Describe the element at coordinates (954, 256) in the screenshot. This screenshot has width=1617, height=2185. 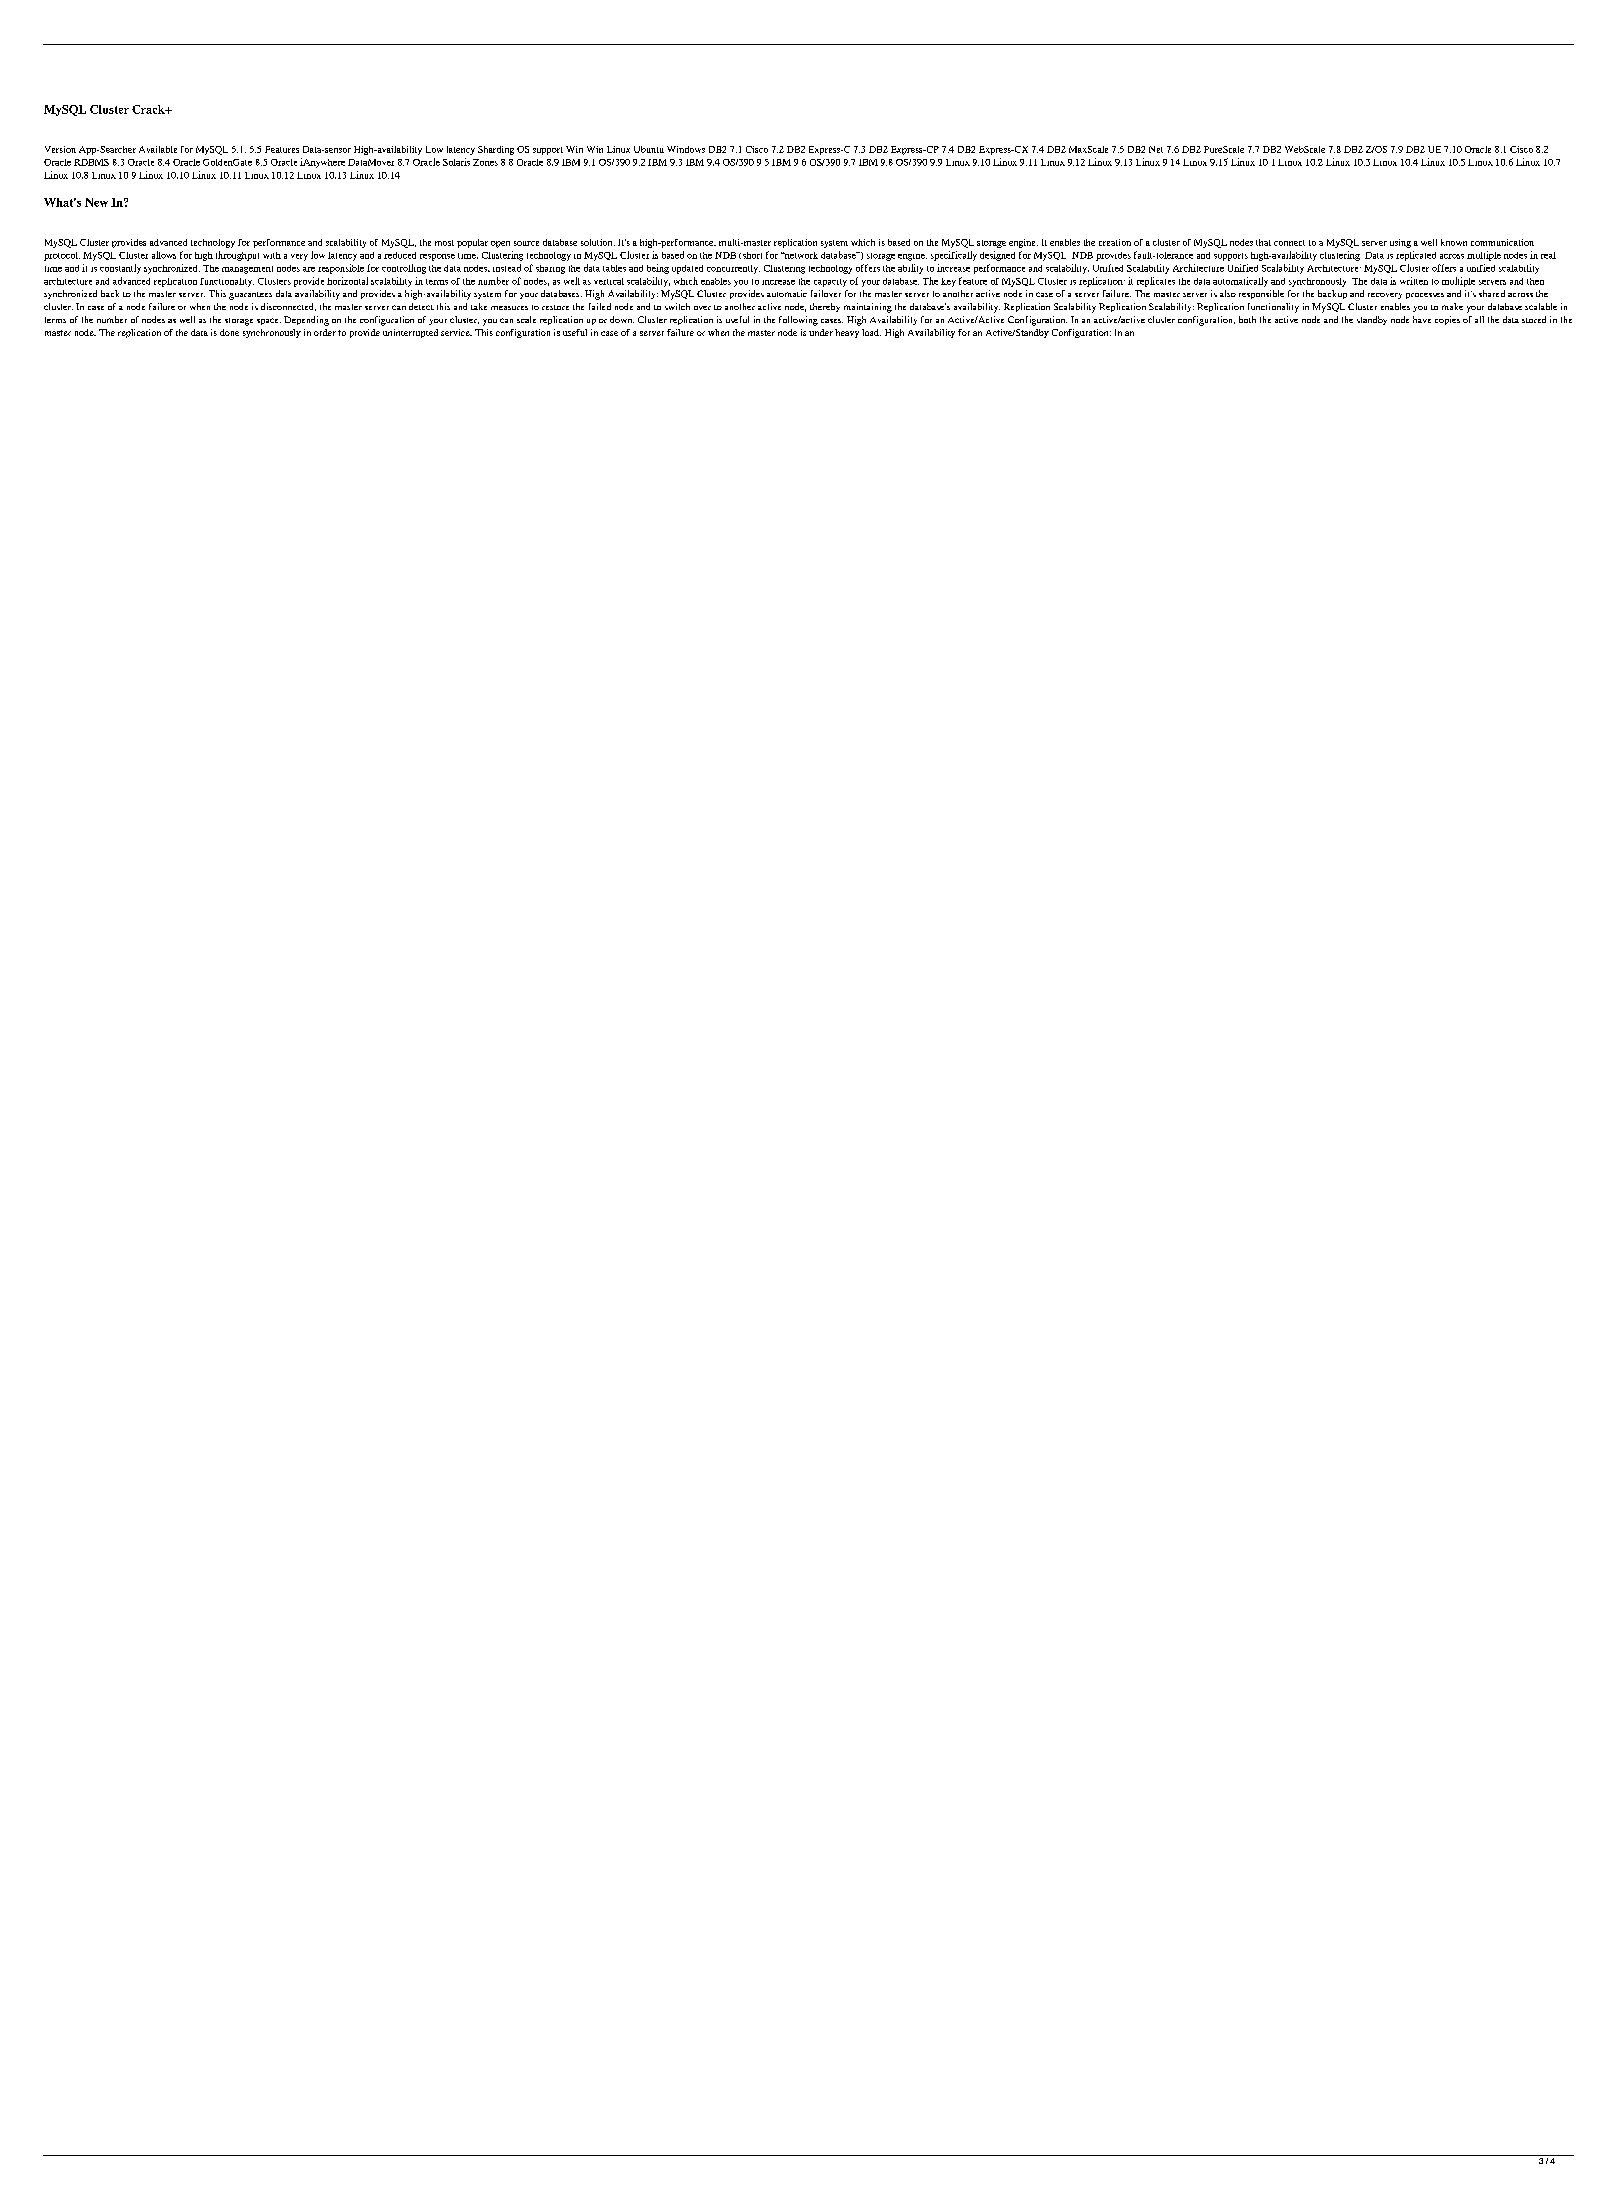
I see `specifically` at that location.
